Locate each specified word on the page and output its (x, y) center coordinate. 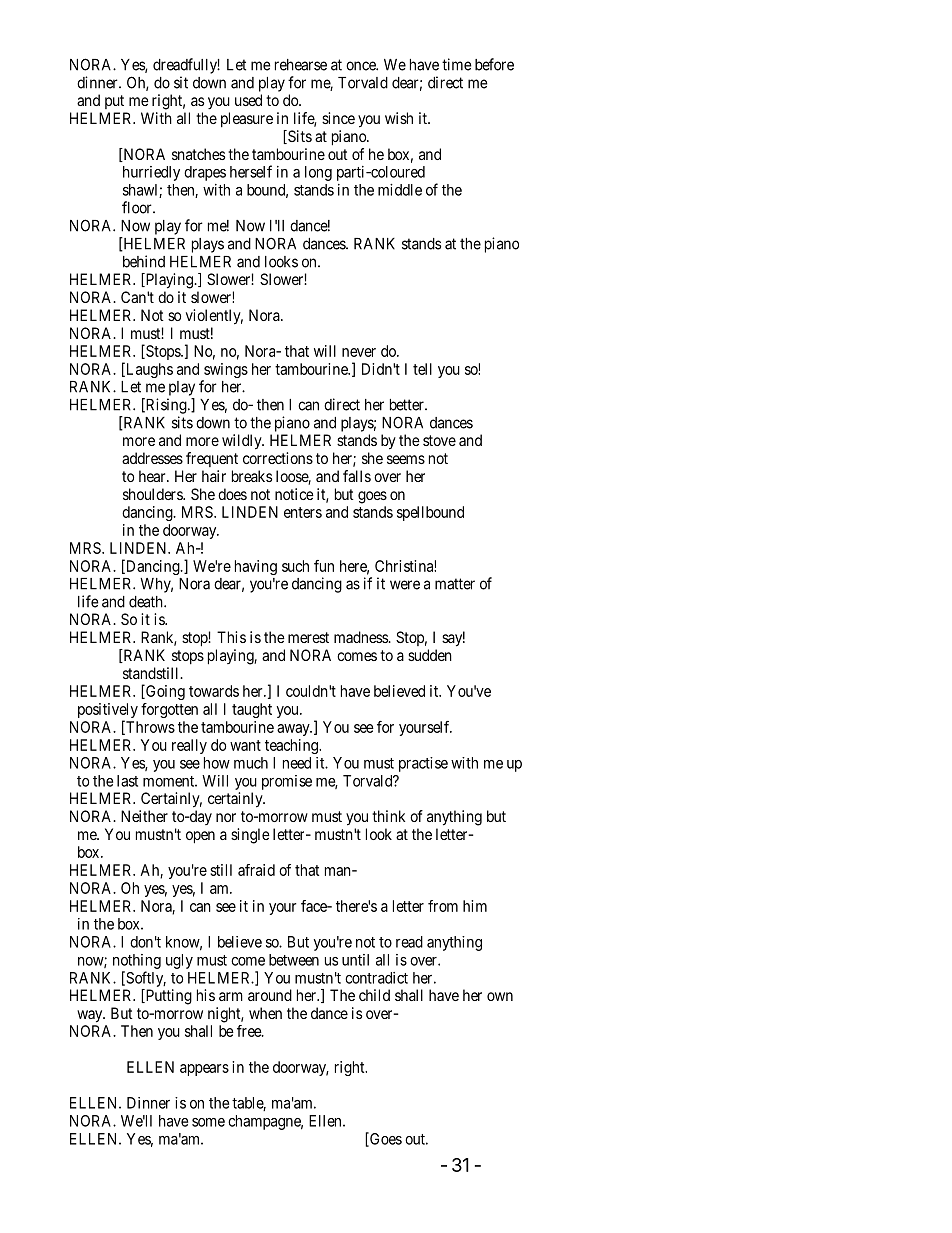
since (338, 118)
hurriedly (151, 173)
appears (204, 1070)
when (265, 1013)
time (457, 64)
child (374, 995)
